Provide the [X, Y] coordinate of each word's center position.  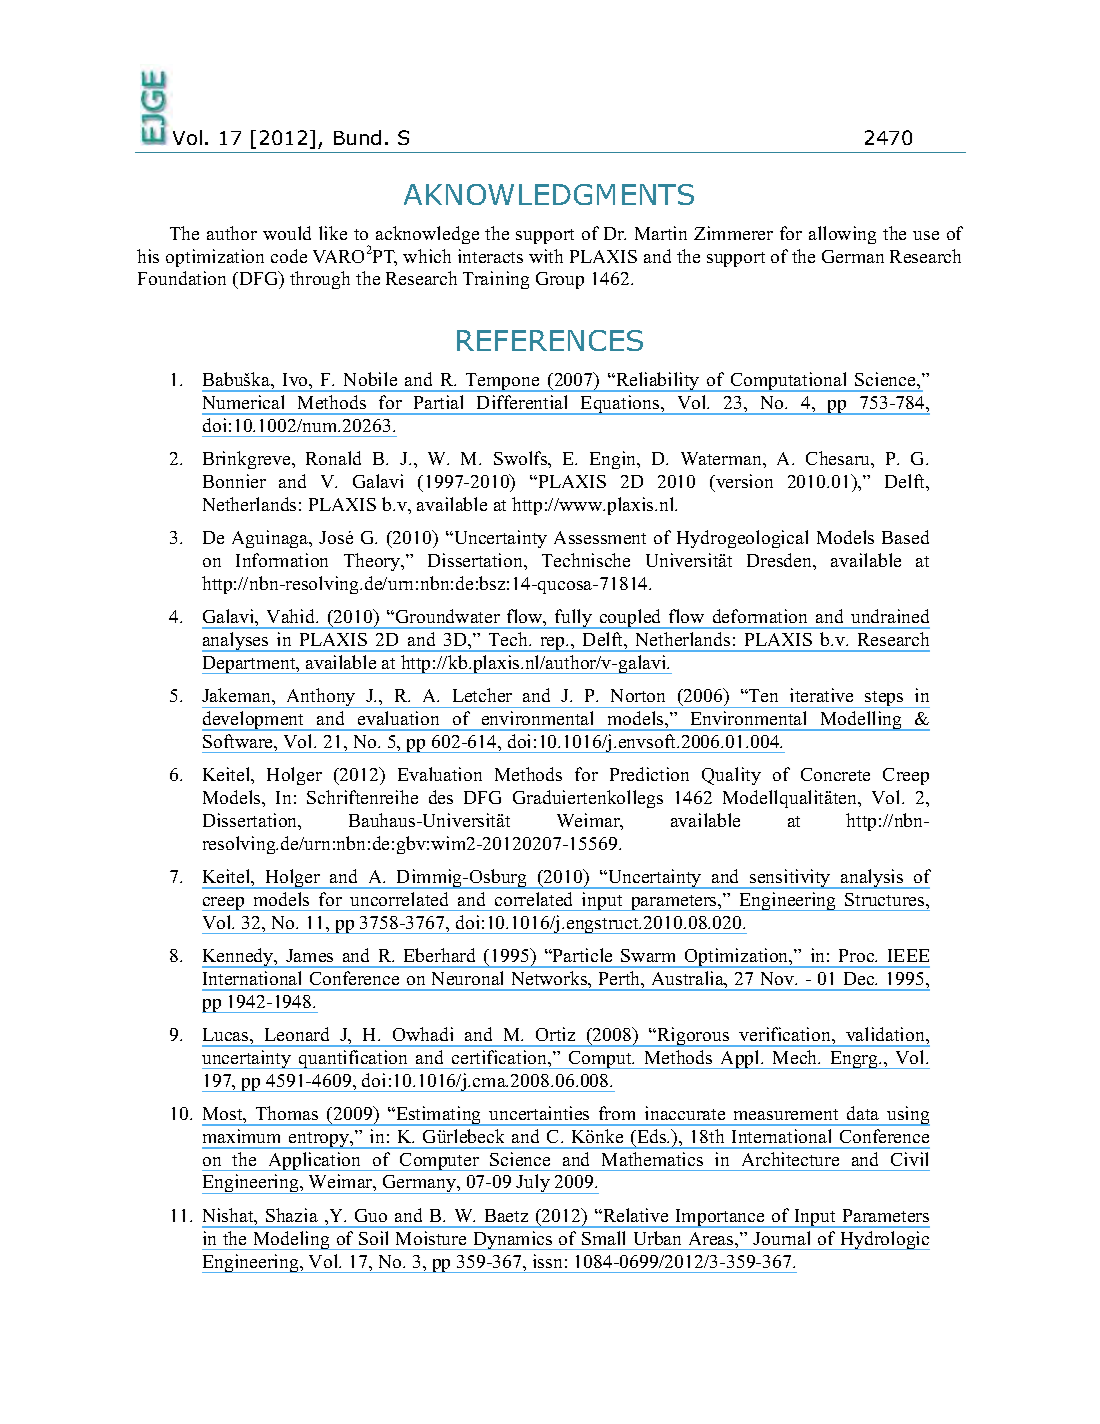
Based [905, 537]
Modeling [291, 1240]
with [546, 256]
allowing [842, 235]
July [533, 1184]
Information [282, 560]
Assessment [600, 537]
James [309, 955]
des [441, 797]
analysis [872, 879]
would [287, 233]
